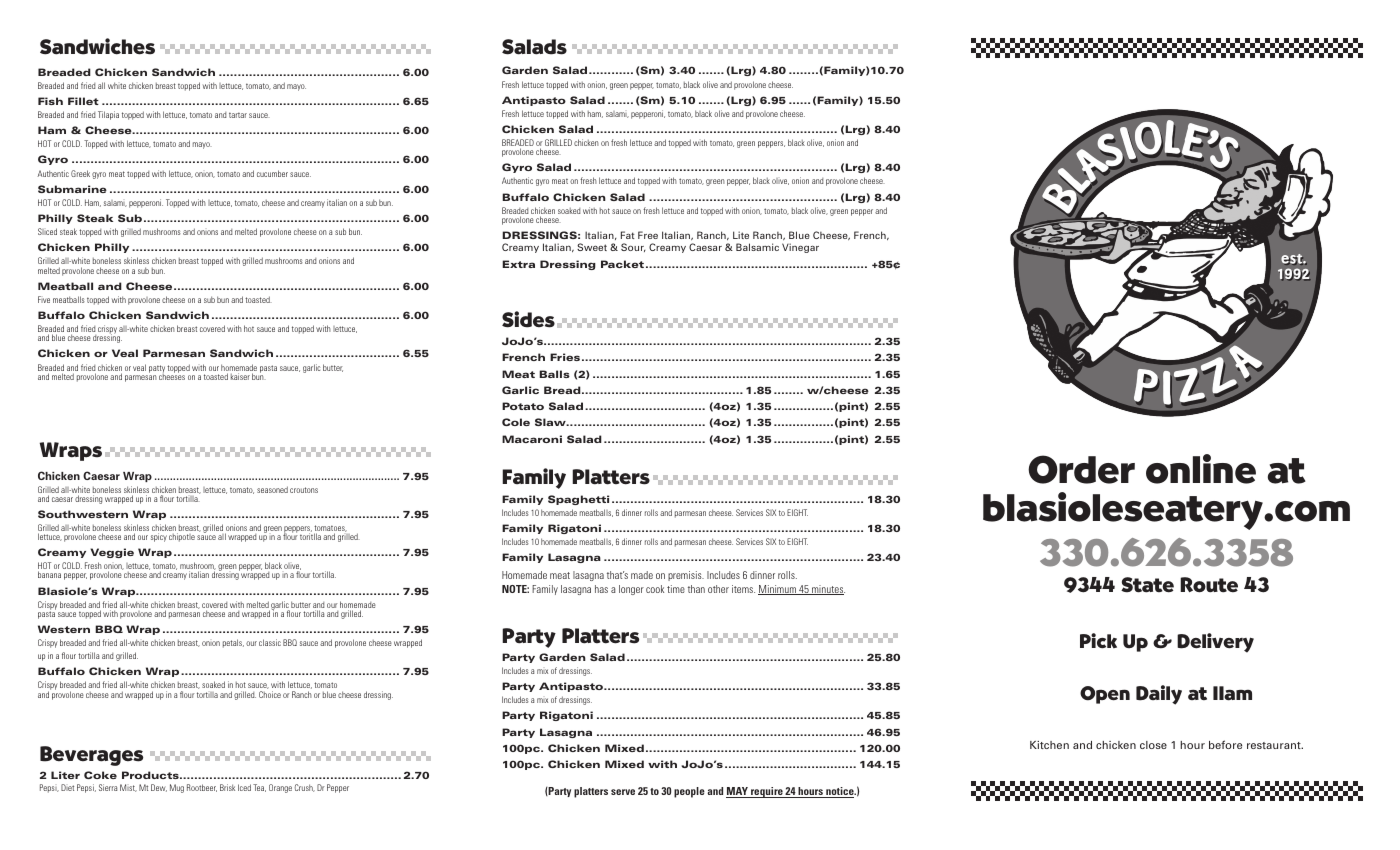 The image size is (1400, 850). I want to click on Vinegar, so click(800, 248).
